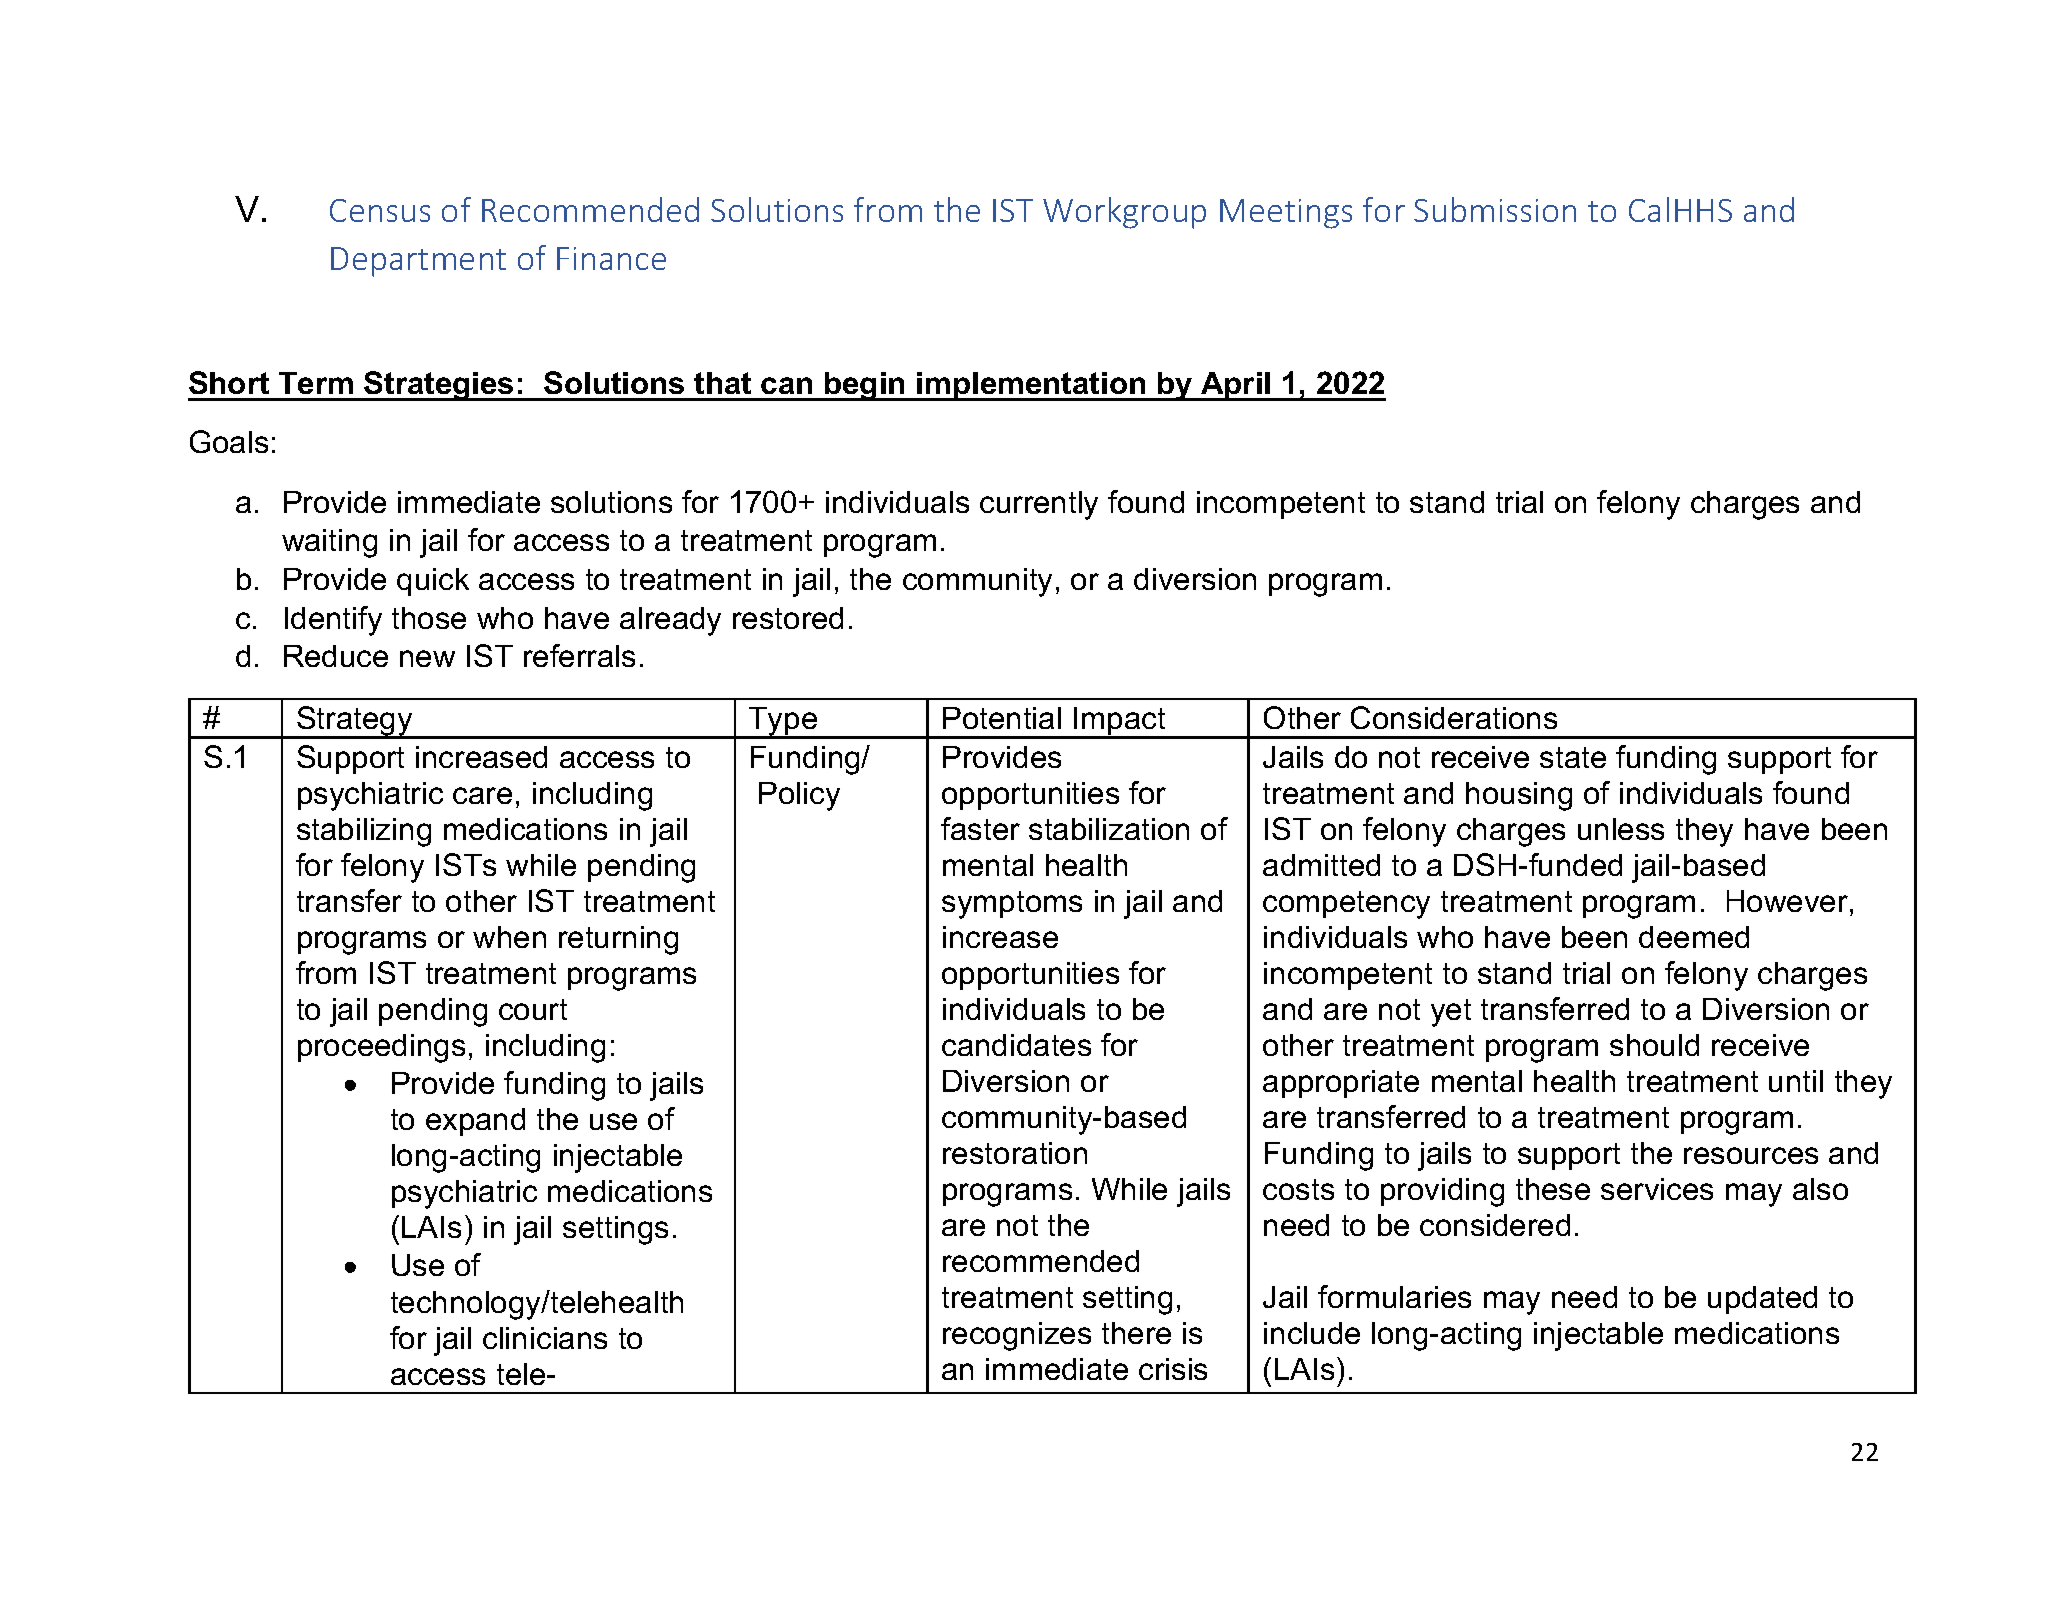 The width and height of the image is (2068, 1598). Describe the element at coordinates (509, 937) in the image. I see `when` at that location.
